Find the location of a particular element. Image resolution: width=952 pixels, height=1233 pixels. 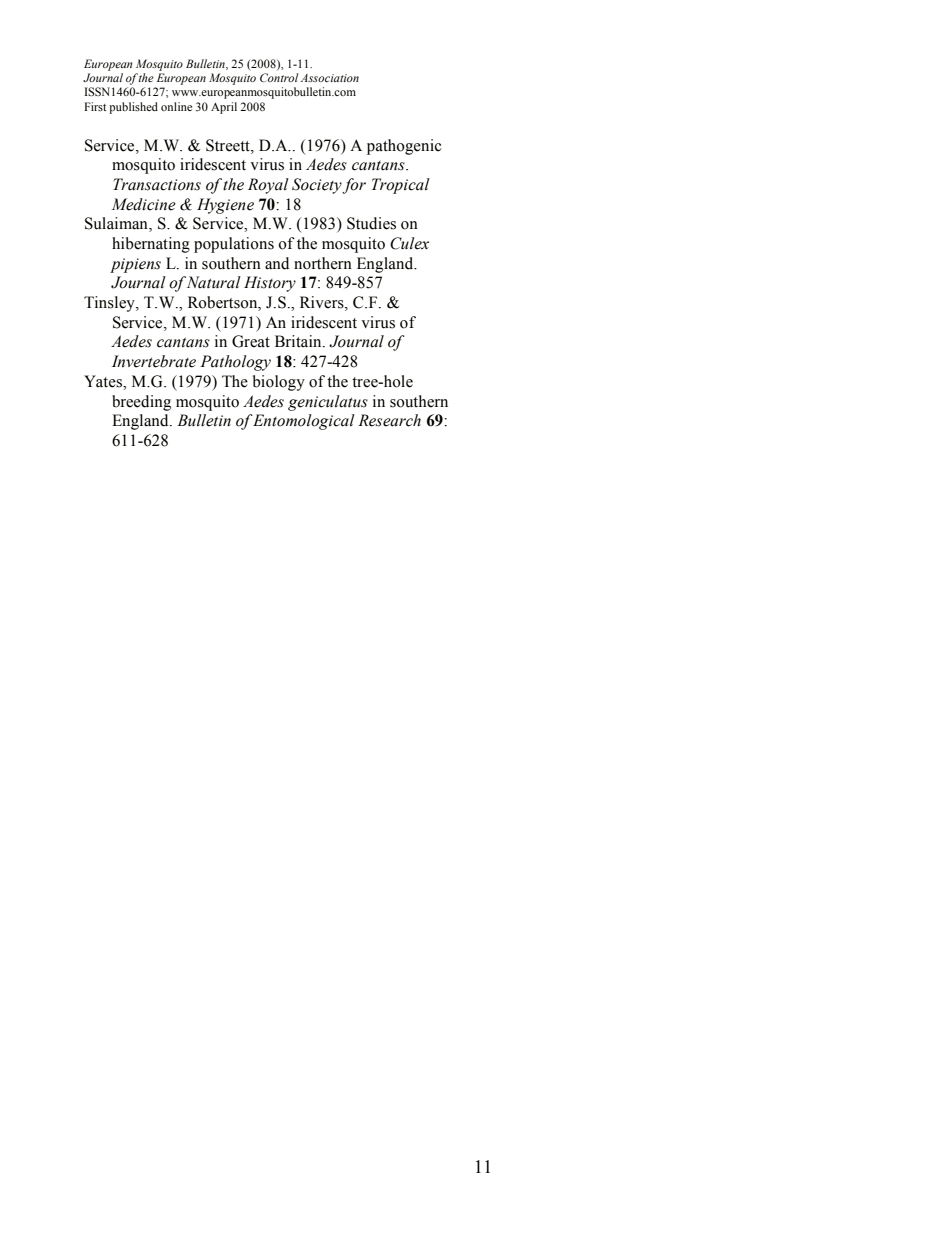

Control is located at coordinates (279, 77).
